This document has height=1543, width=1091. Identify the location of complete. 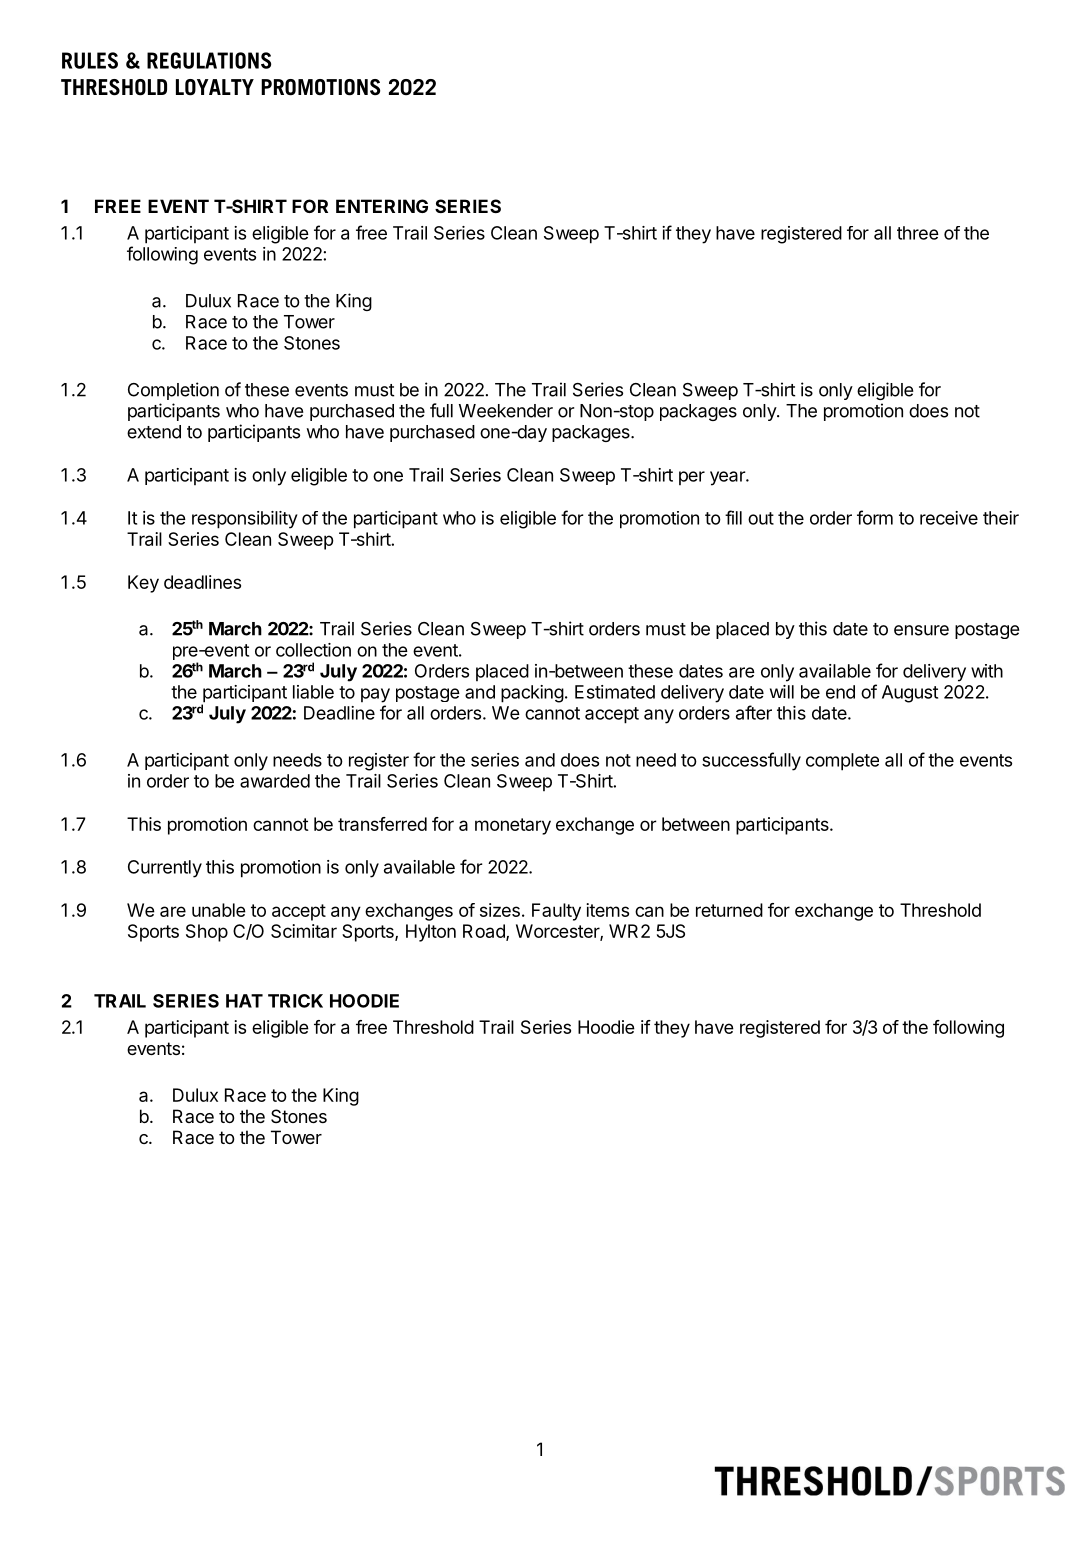
(842, 762).
